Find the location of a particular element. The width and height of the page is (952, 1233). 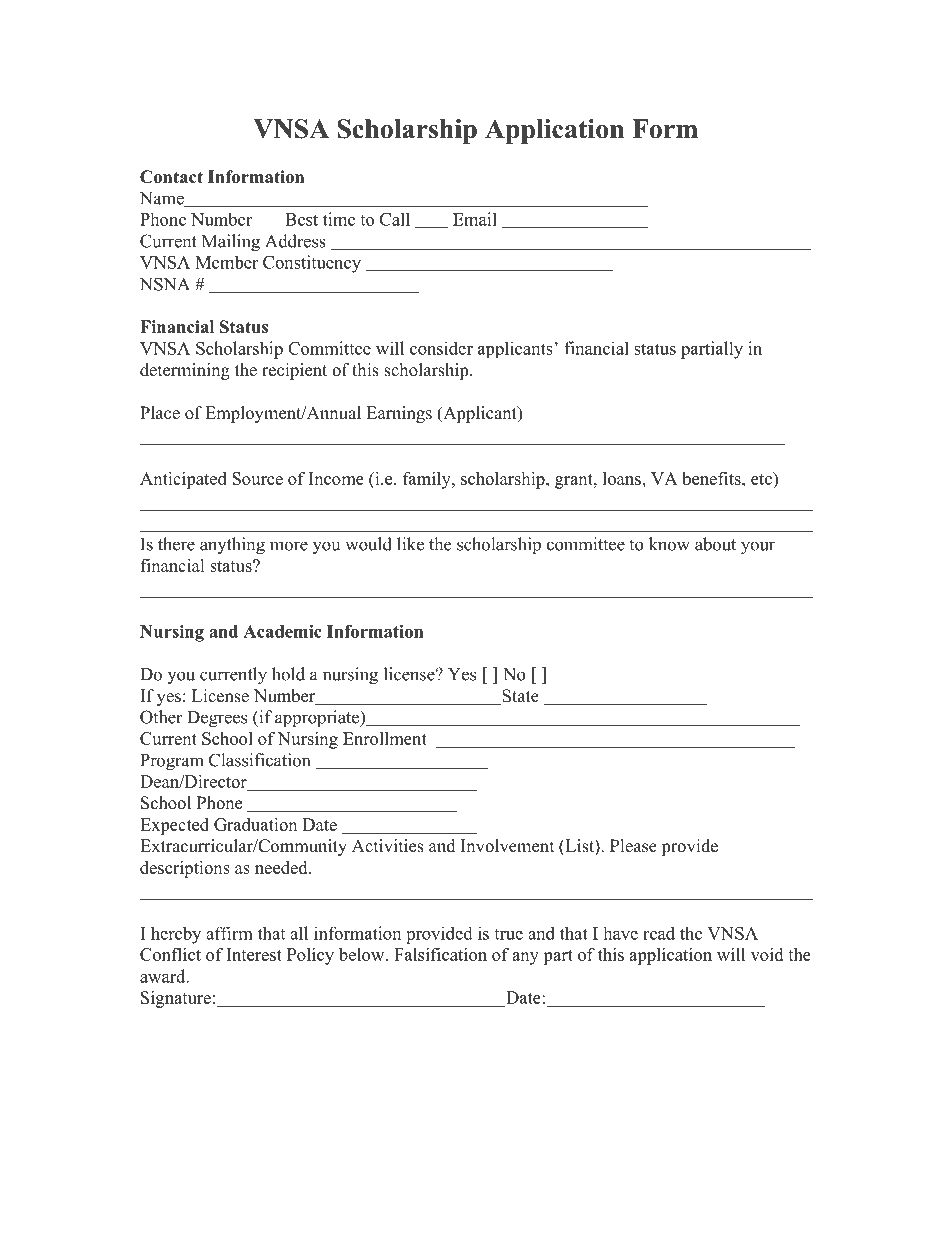

Call is located at coordinates (395, 219).
